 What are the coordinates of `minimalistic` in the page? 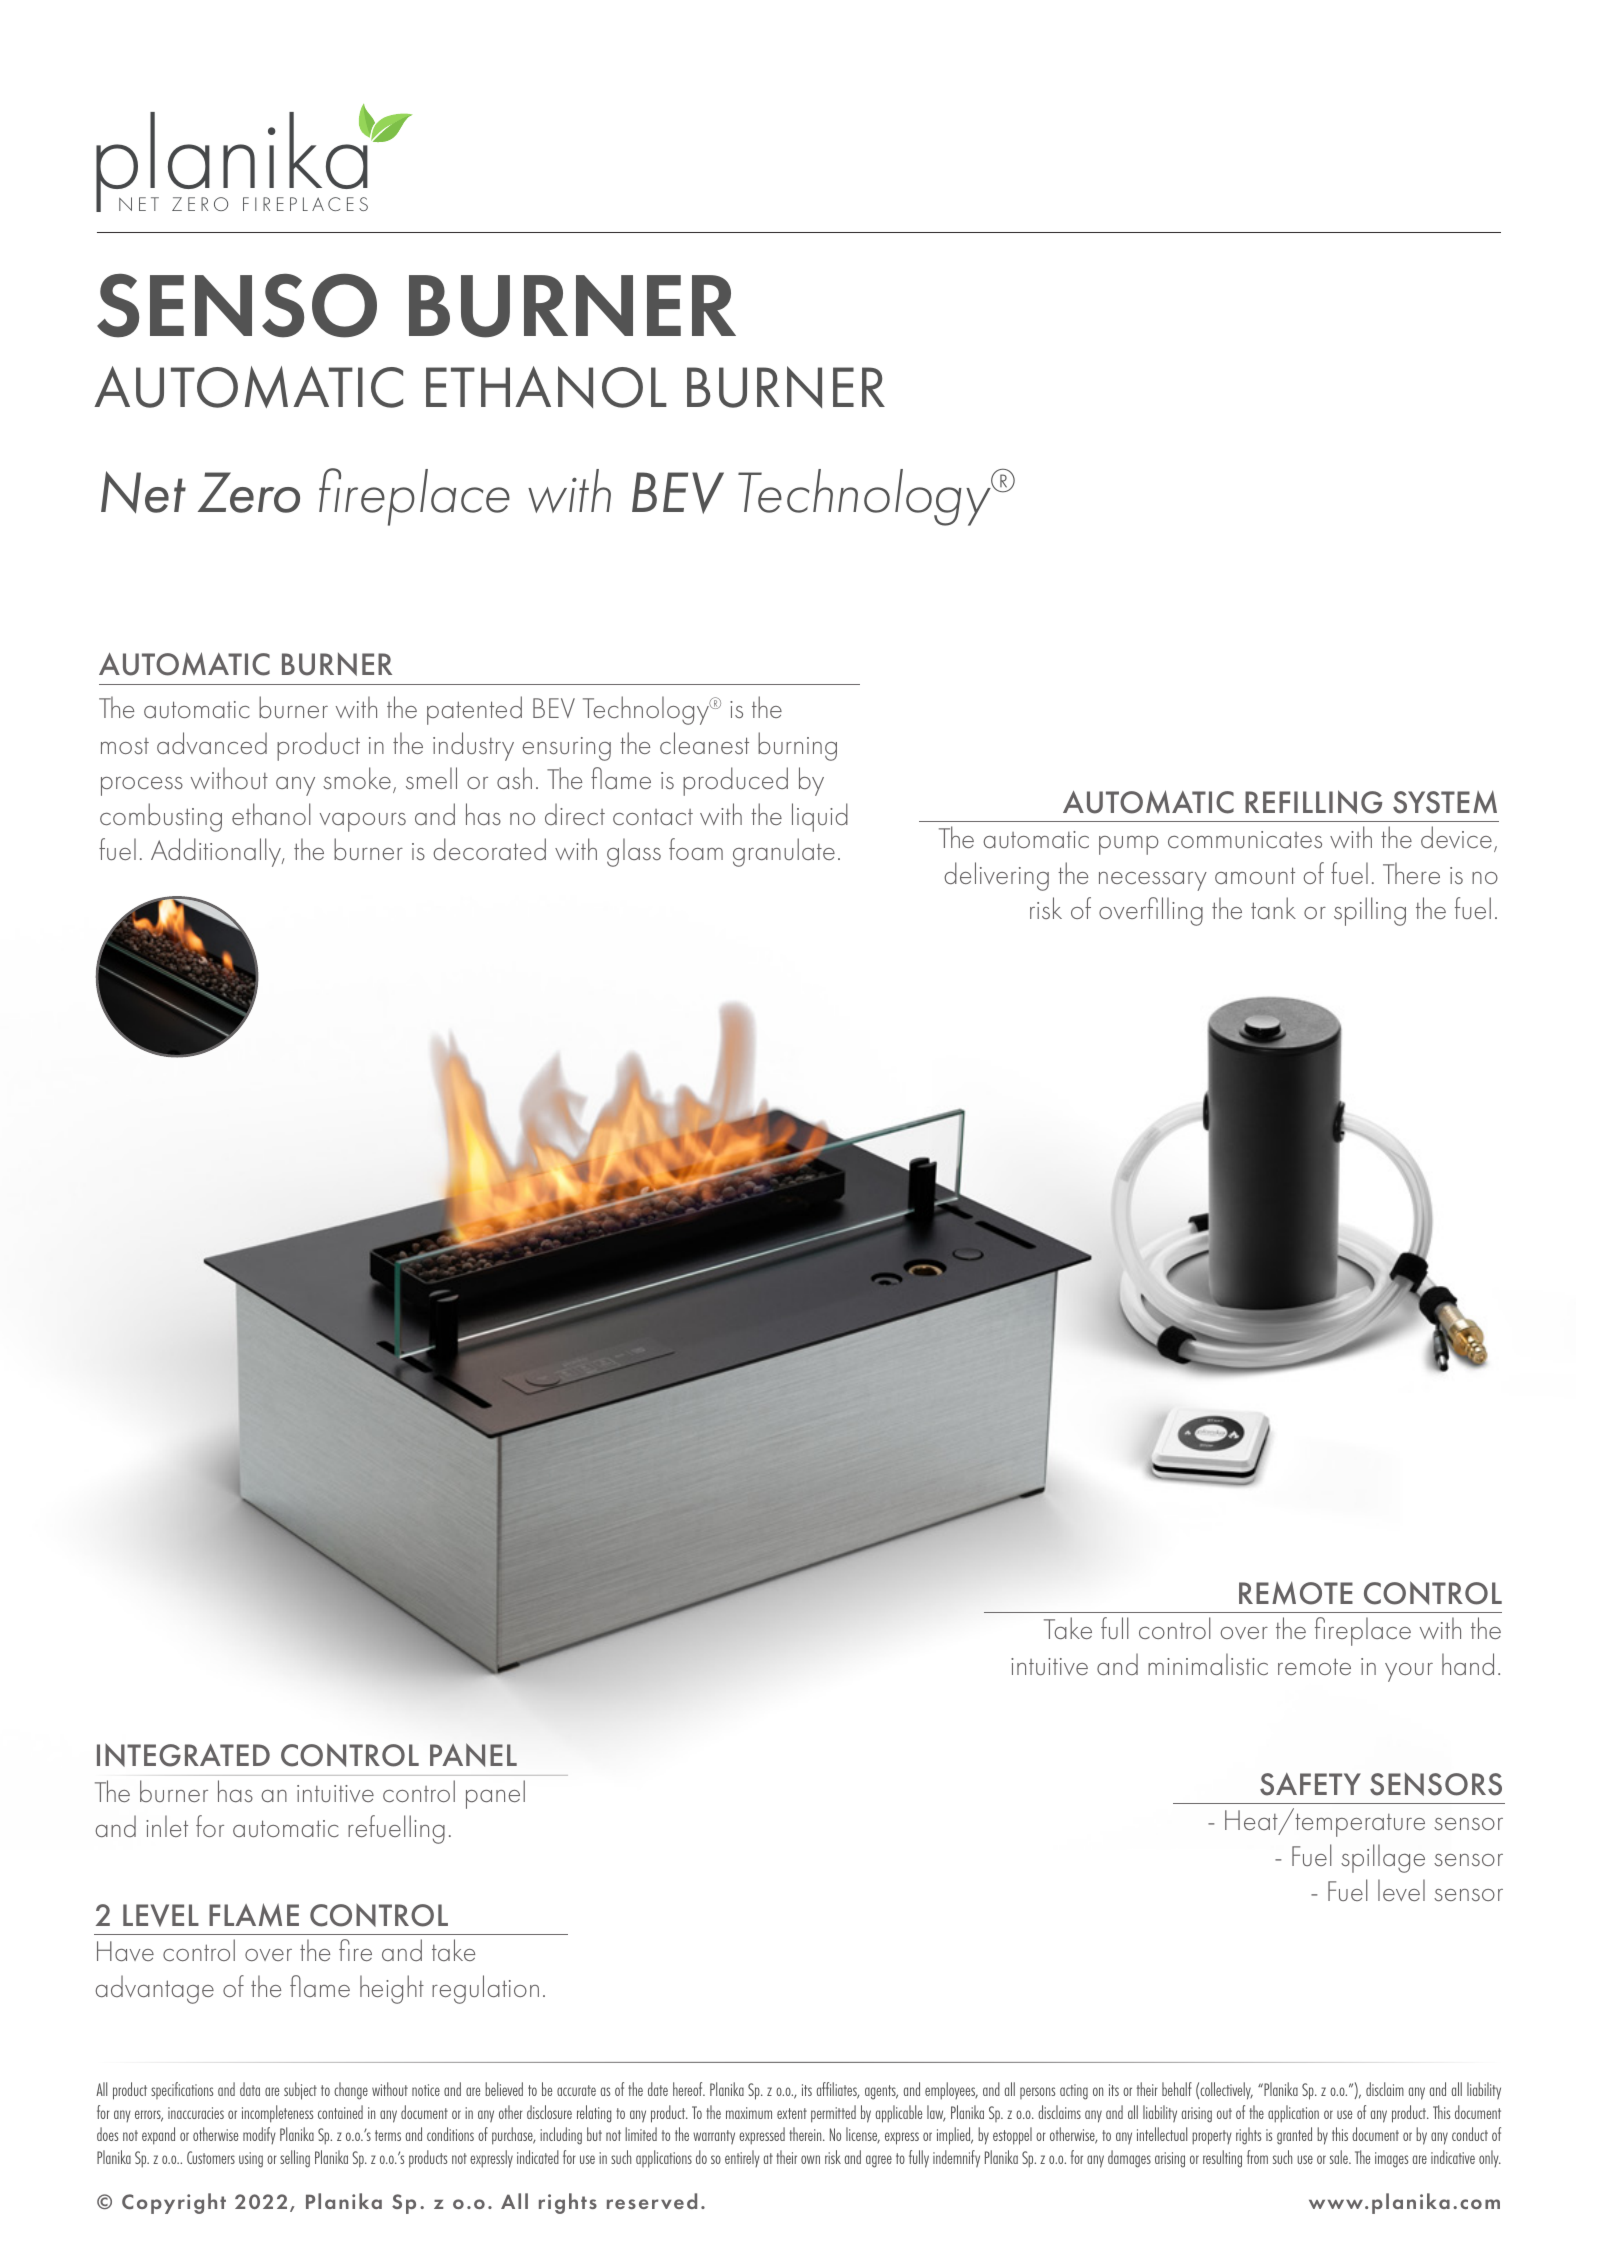 It's located at (1208, 1664).
